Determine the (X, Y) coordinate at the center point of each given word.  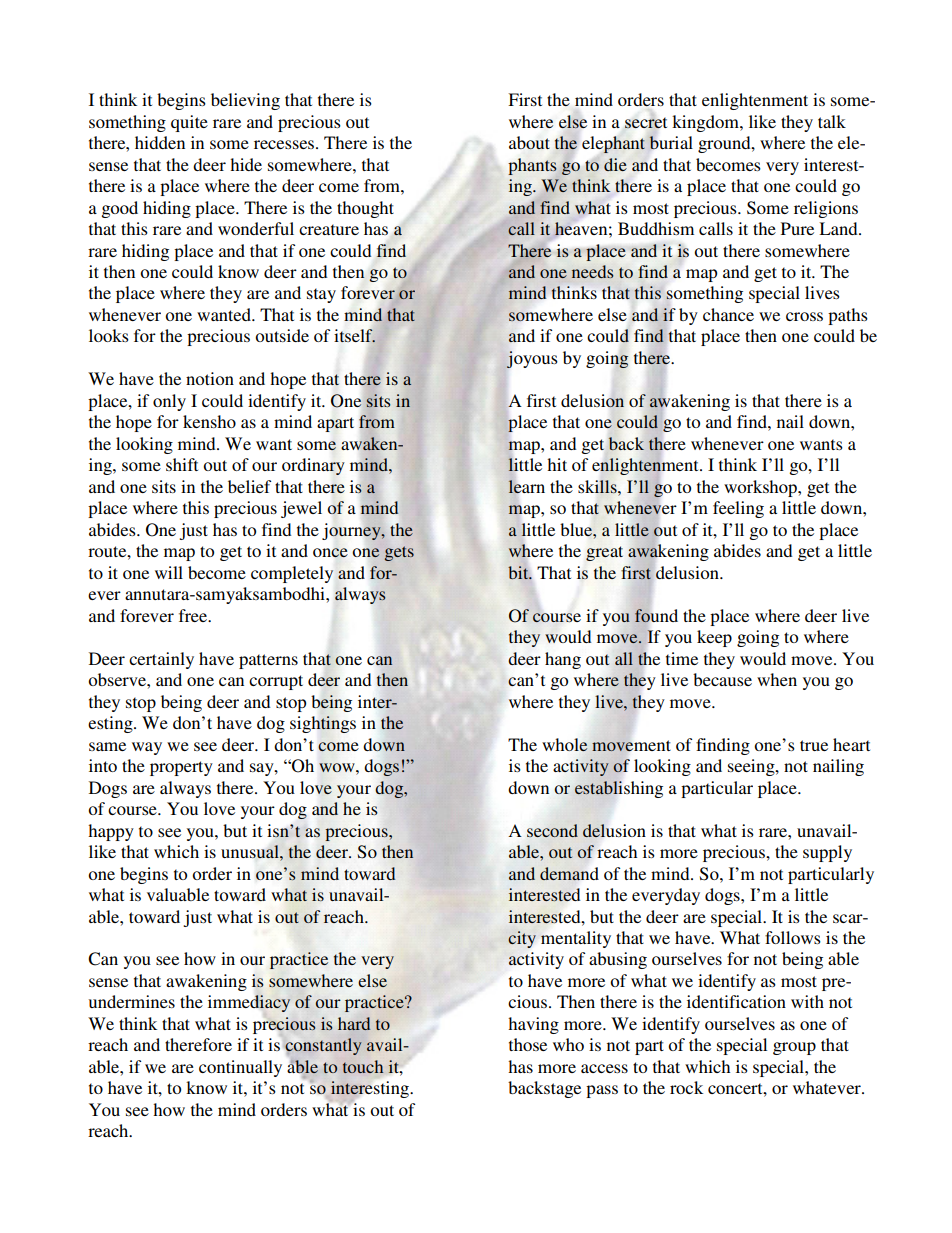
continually (240, 1068)
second (552, 830)
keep (714, 638)
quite (189, 123)
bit (519, 572)
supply (827, 853)
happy (111, 832)
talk (832, 121)
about (529, 142)
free (194, 615)
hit (557, 464)
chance (728, 314)
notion (210, 378)
